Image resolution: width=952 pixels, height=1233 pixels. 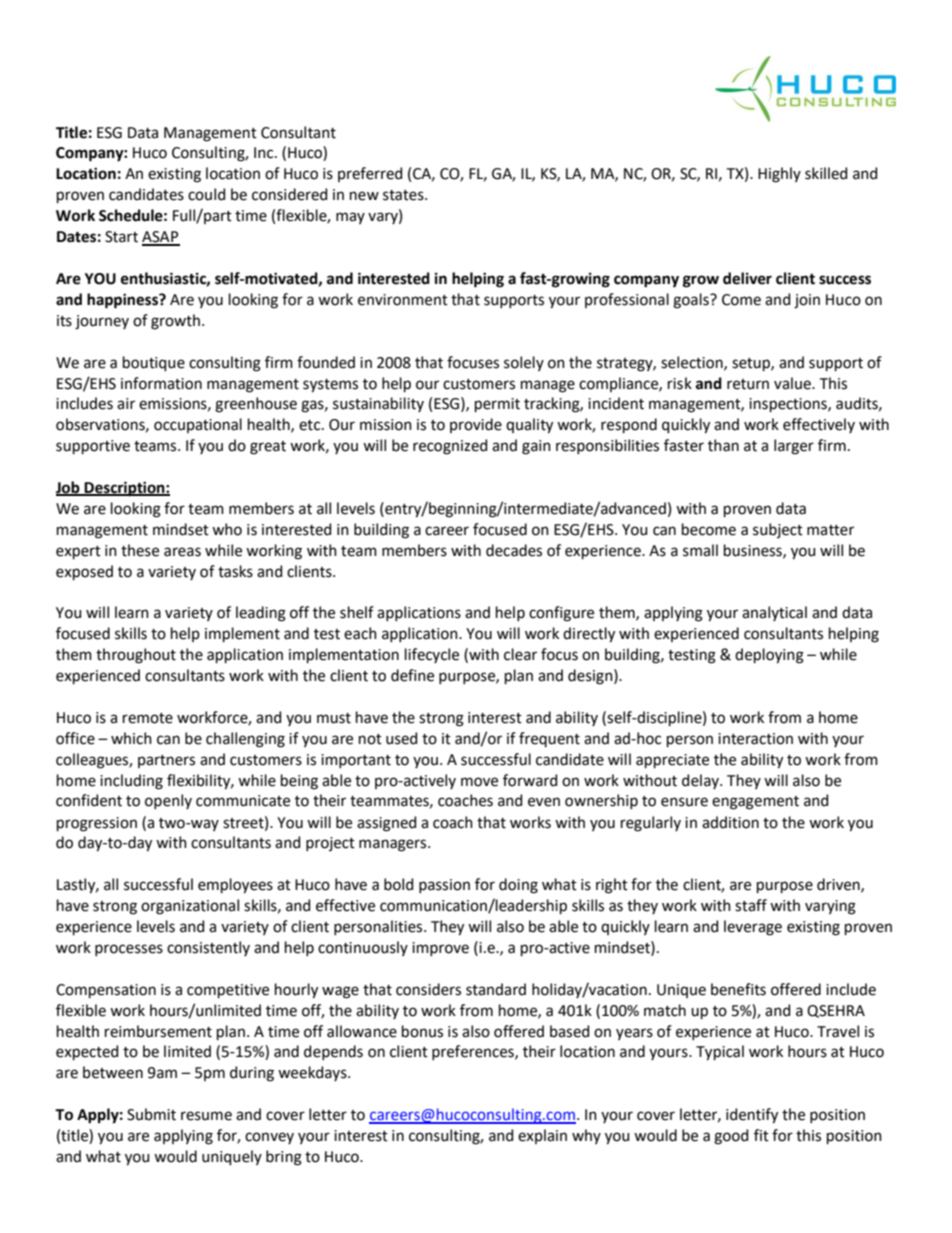 What do you see at coordinates (206, 194) in the document?
I see `could` at bounding box center [206, 194].
